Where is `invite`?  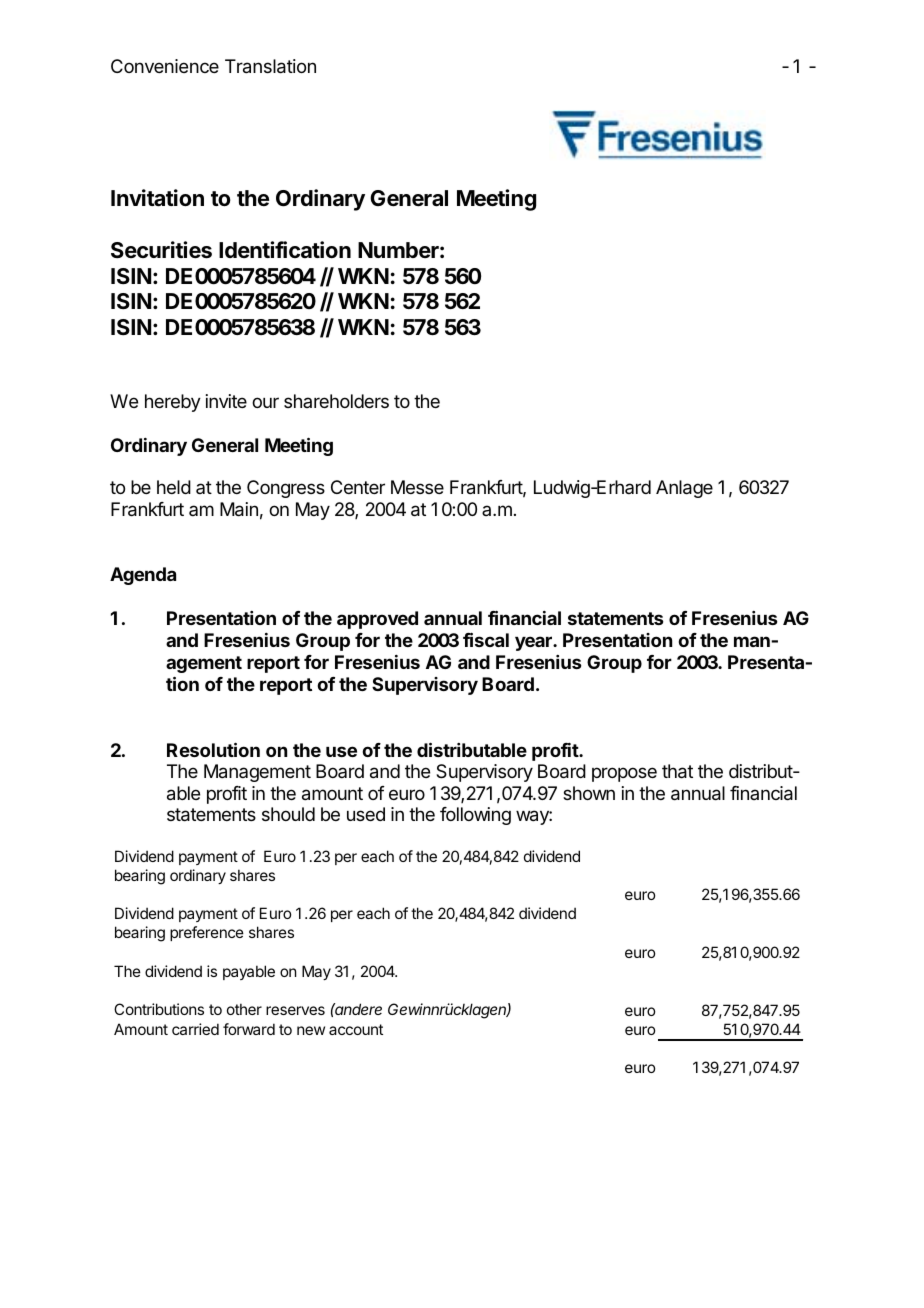
invite is located at coordinates (226, 401).
